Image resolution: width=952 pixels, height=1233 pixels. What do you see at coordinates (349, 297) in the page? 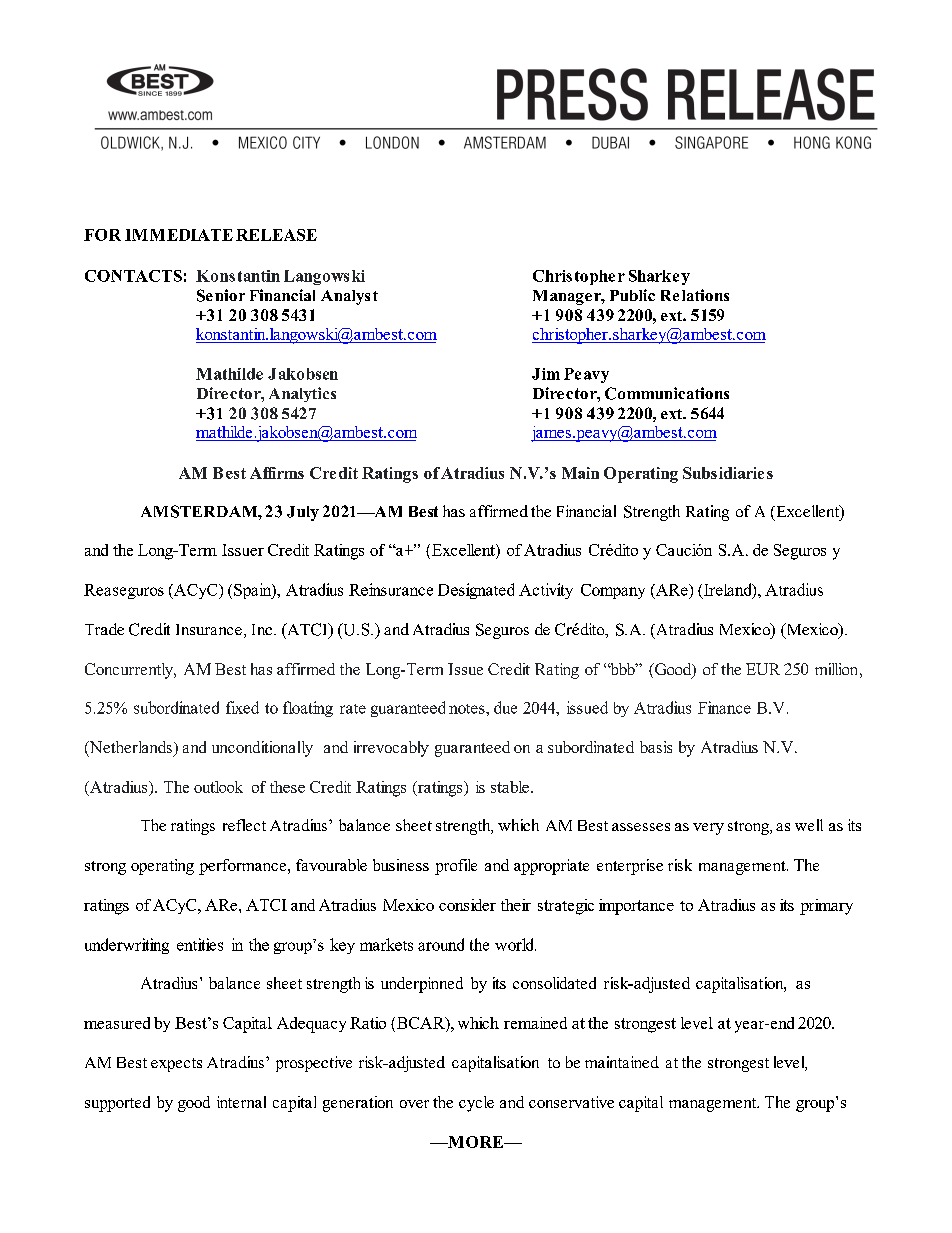
I see `Analyst` at bounding box center [349, 297].
